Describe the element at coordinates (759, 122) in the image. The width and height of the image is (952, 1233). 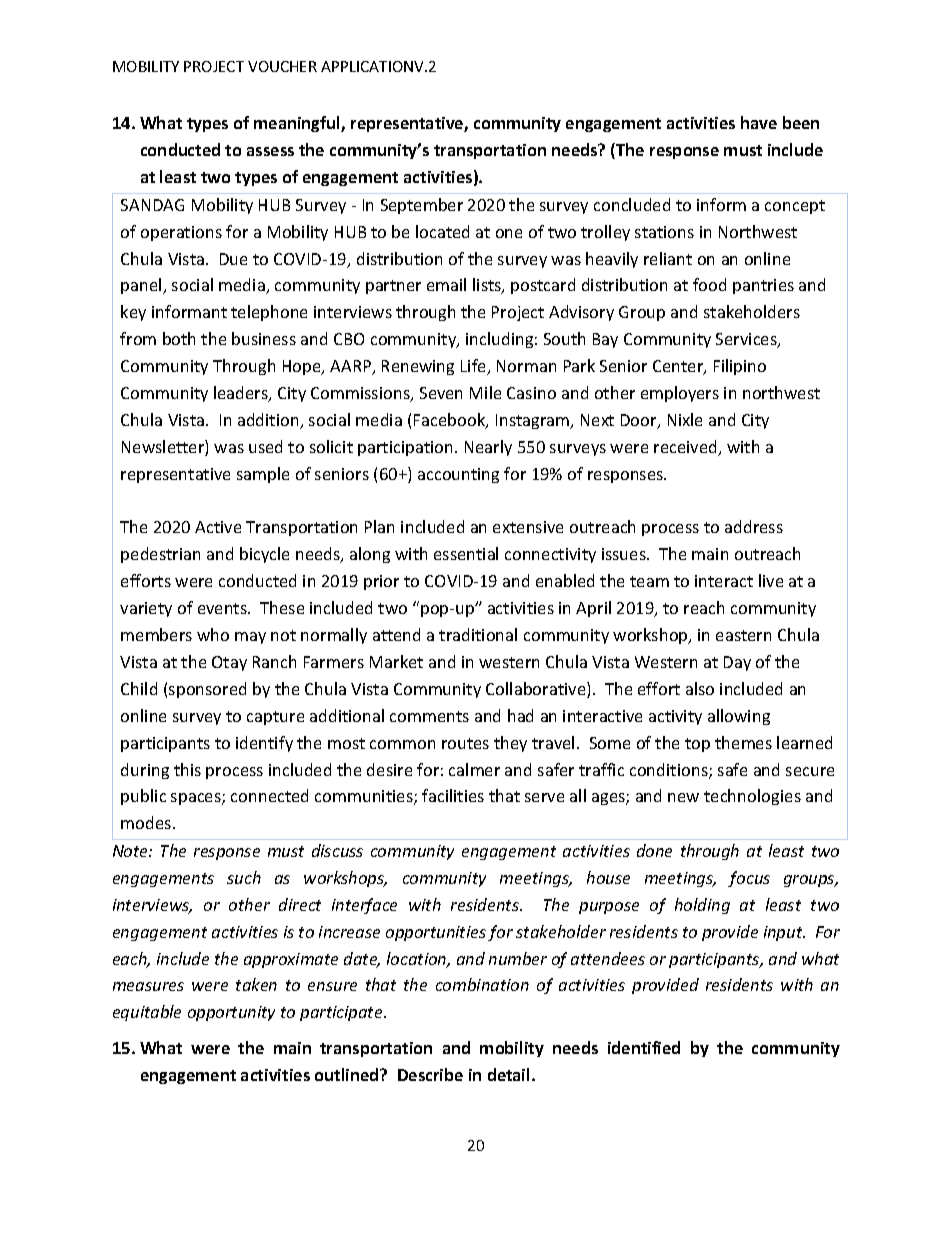
I see `have` at that location.
